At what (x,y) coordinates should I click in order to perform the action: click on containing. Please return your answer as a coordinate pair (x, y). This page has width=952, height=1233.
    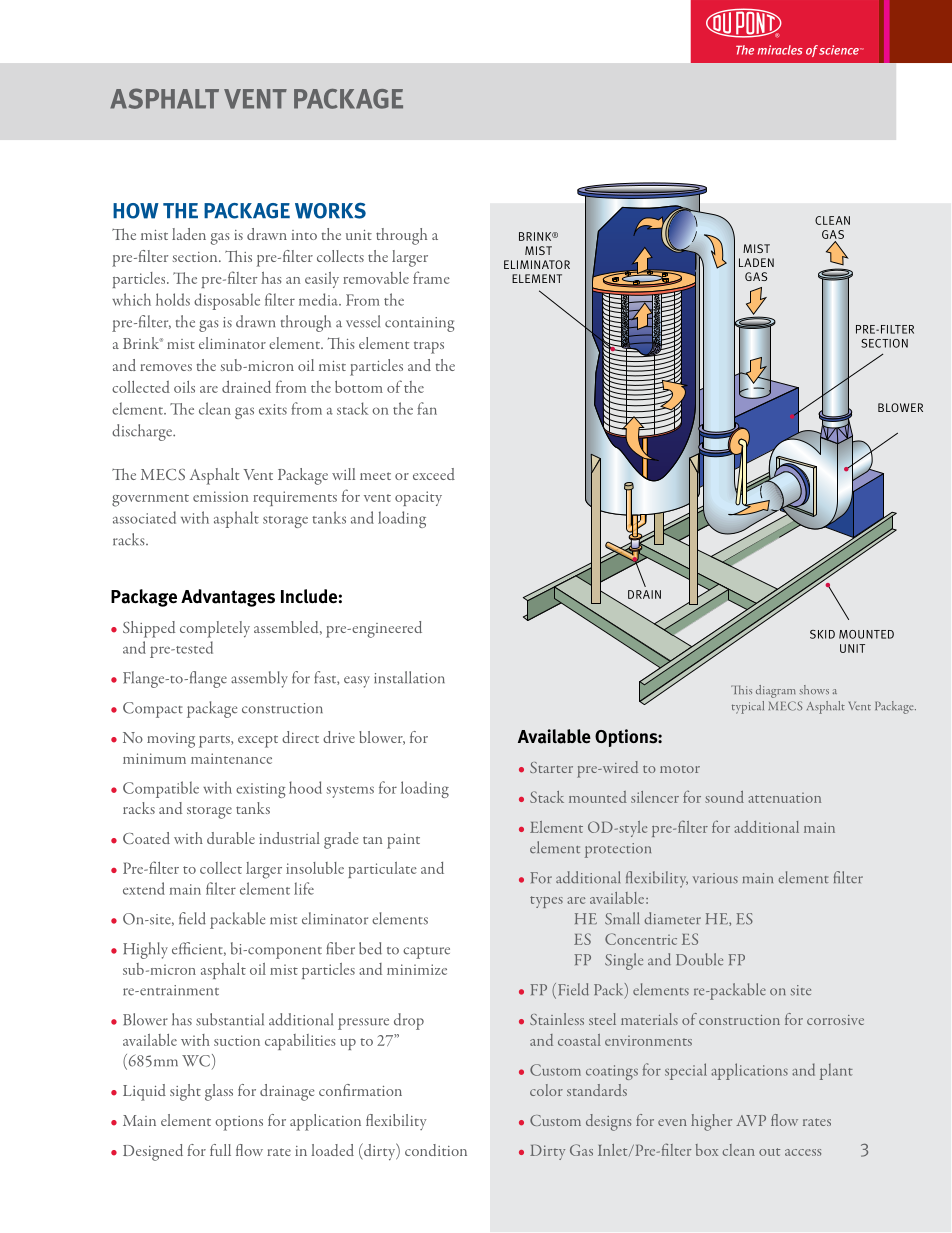
    Looking at the image, I should click on (419, 324).
